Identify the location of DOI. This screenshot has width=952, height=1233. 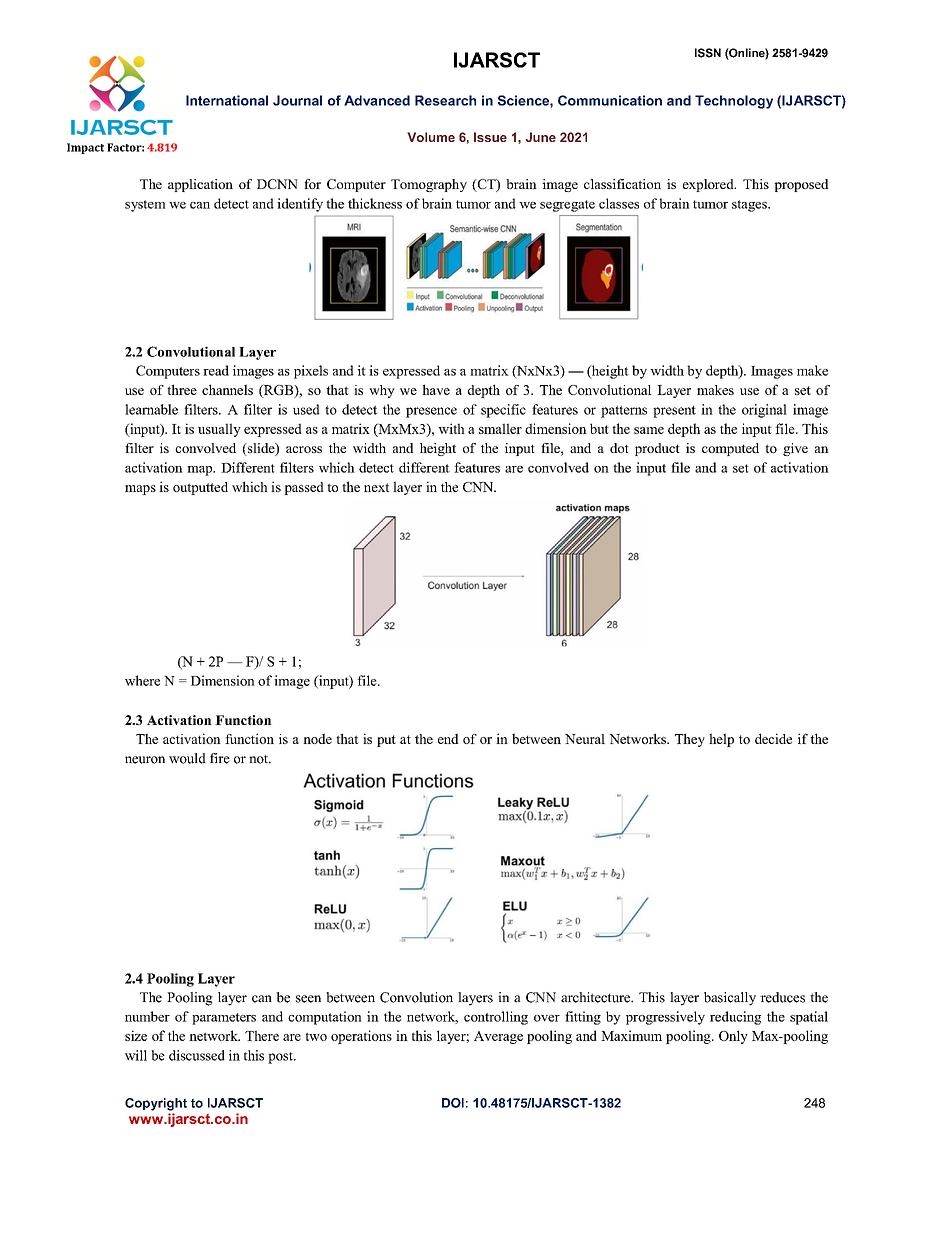
(453, 1103).
